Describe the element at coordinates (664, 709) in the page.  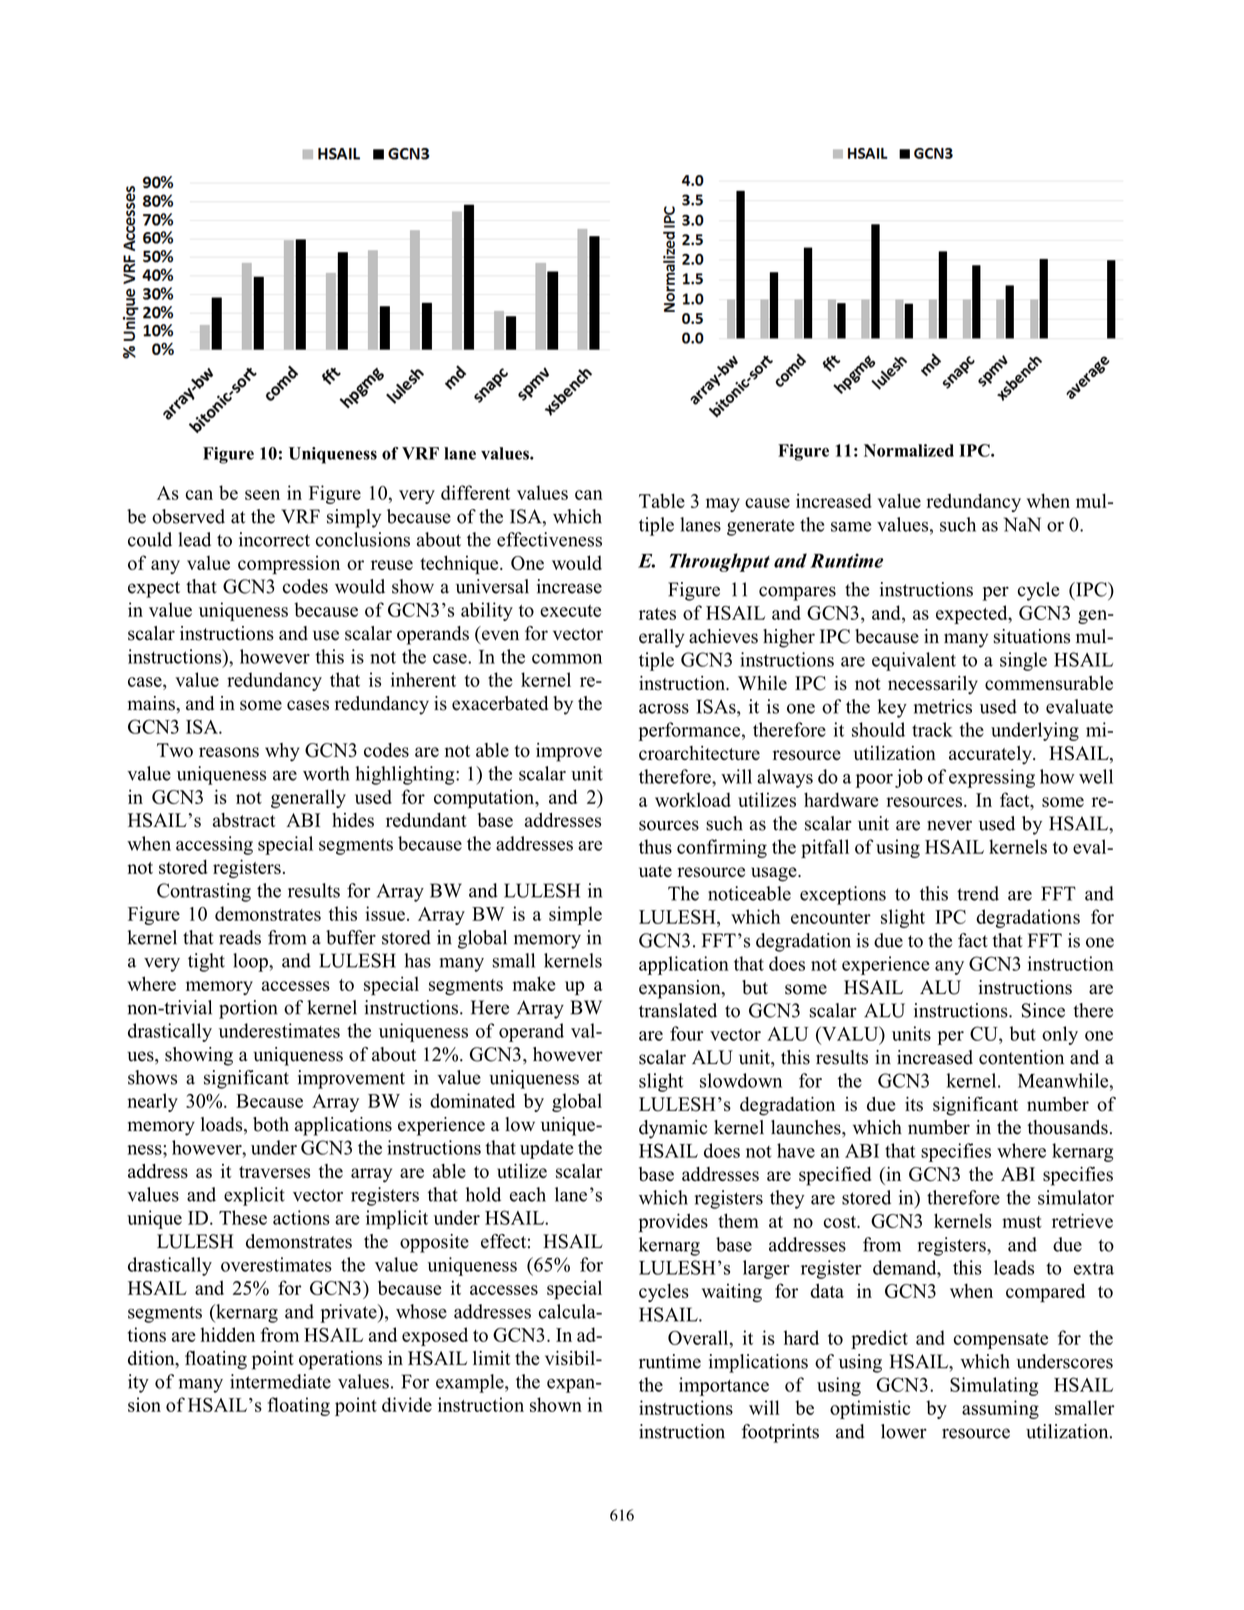
I see `across` at that location.
